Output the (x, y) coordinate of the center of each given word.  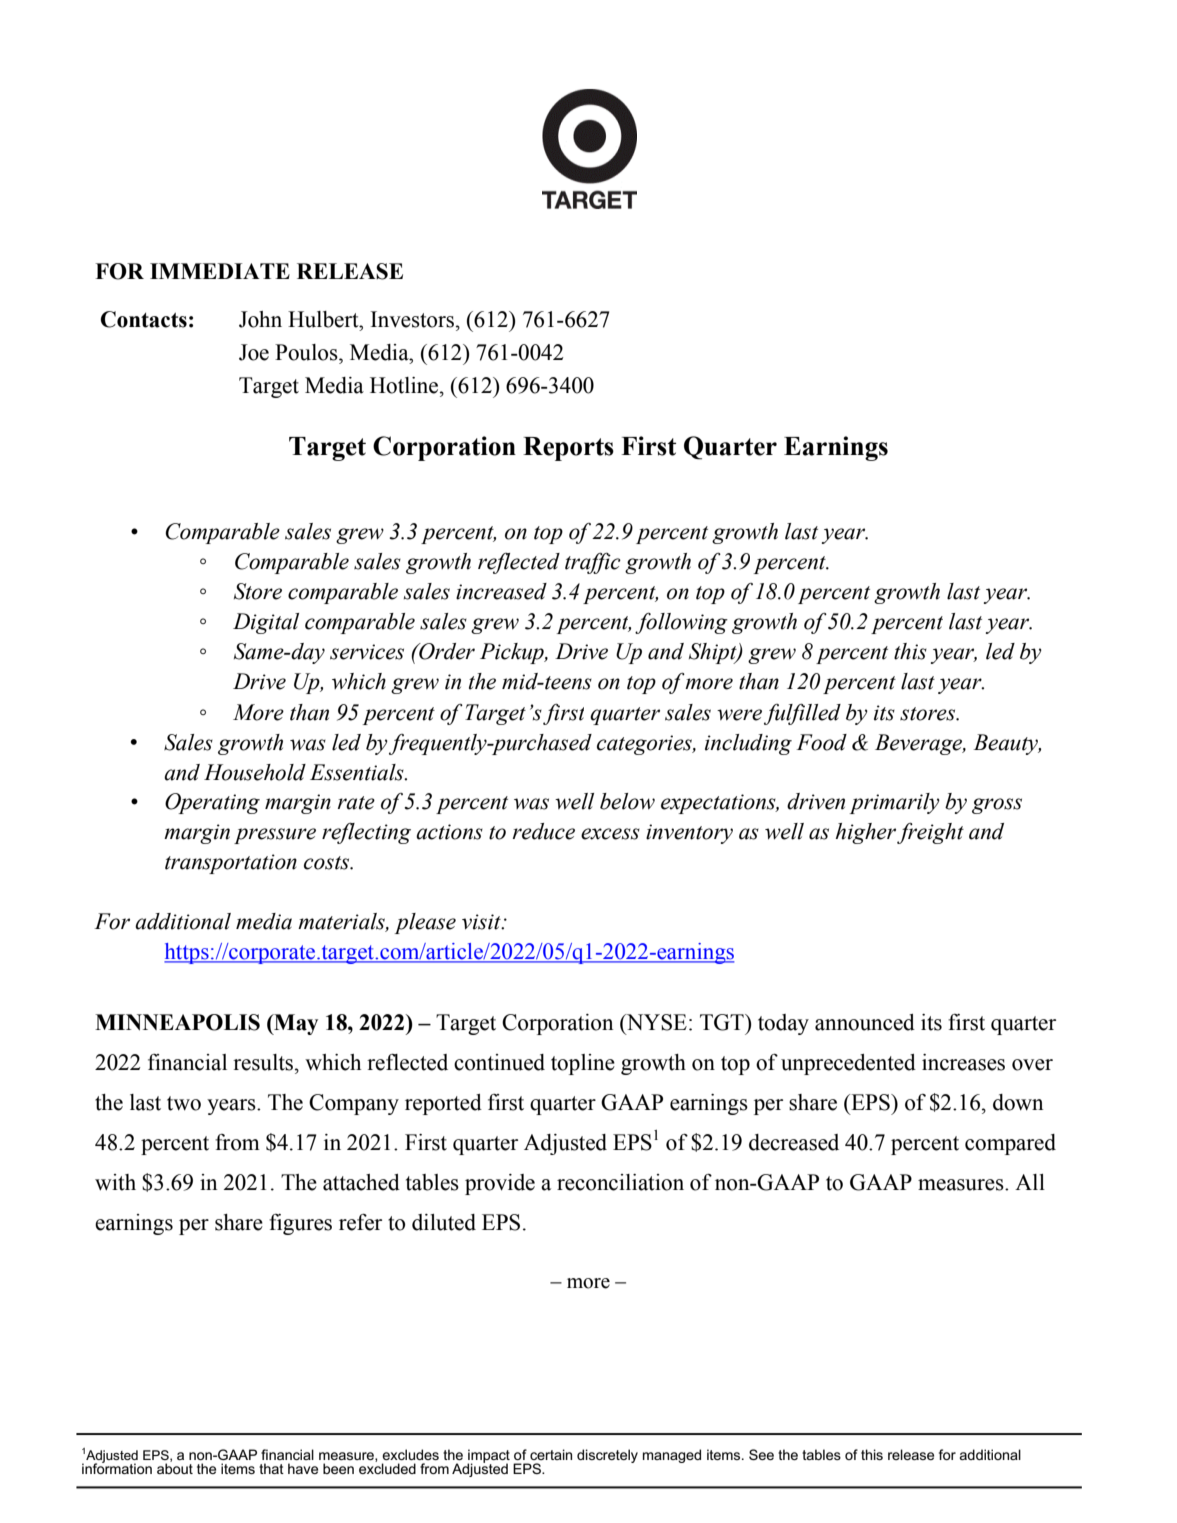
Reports (568, 449)
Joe (254, 352)
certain (551, 1454)
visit (482, 922)
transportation (231, 864)
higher (866, 833)
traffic (593, 563)
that (271, 1468)
